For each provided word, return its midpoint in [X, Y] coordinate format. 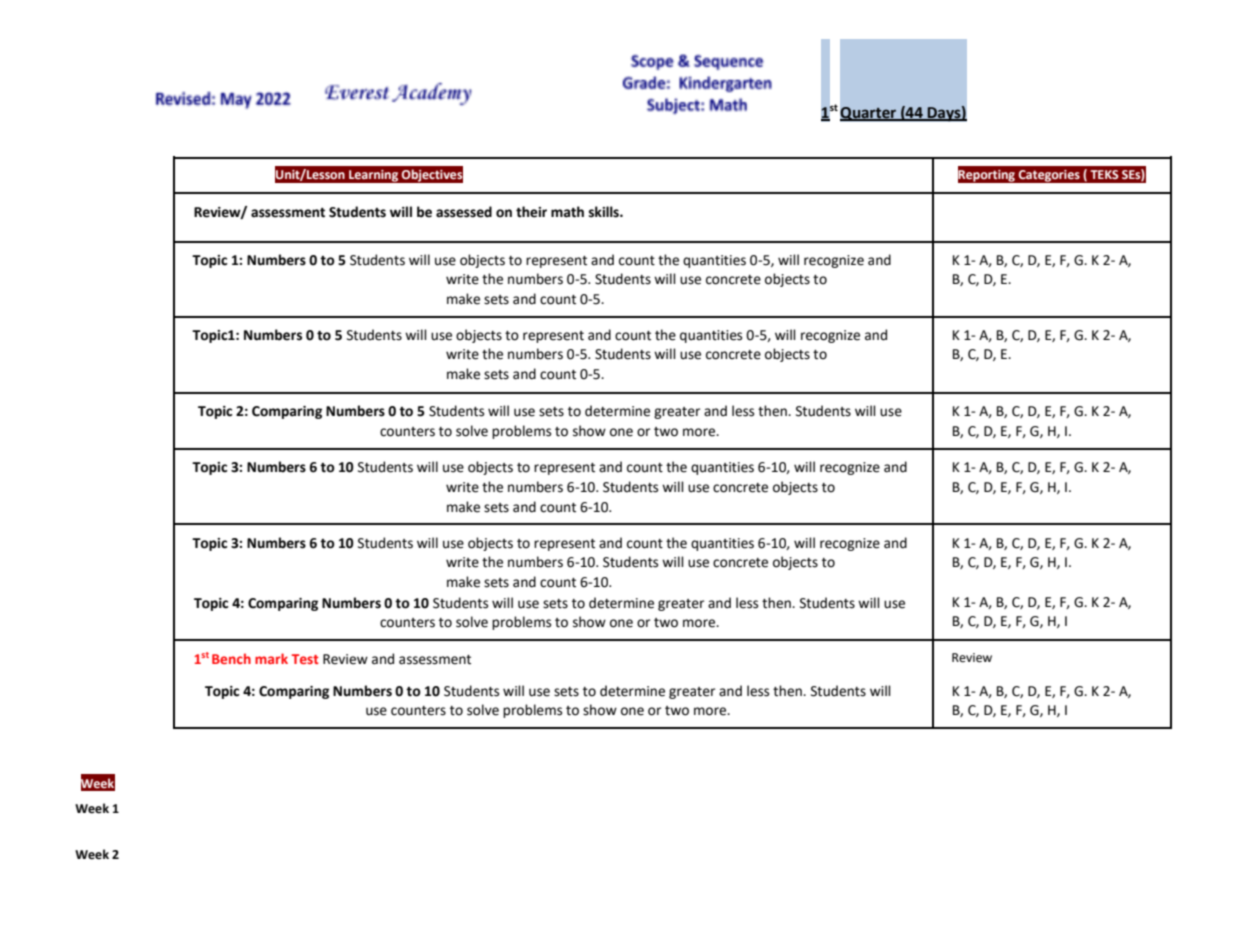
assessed [464, 212]
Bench [231, 658]
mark [271, 658]
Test [305, 659]
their [531, 212]
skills [605, 212]
